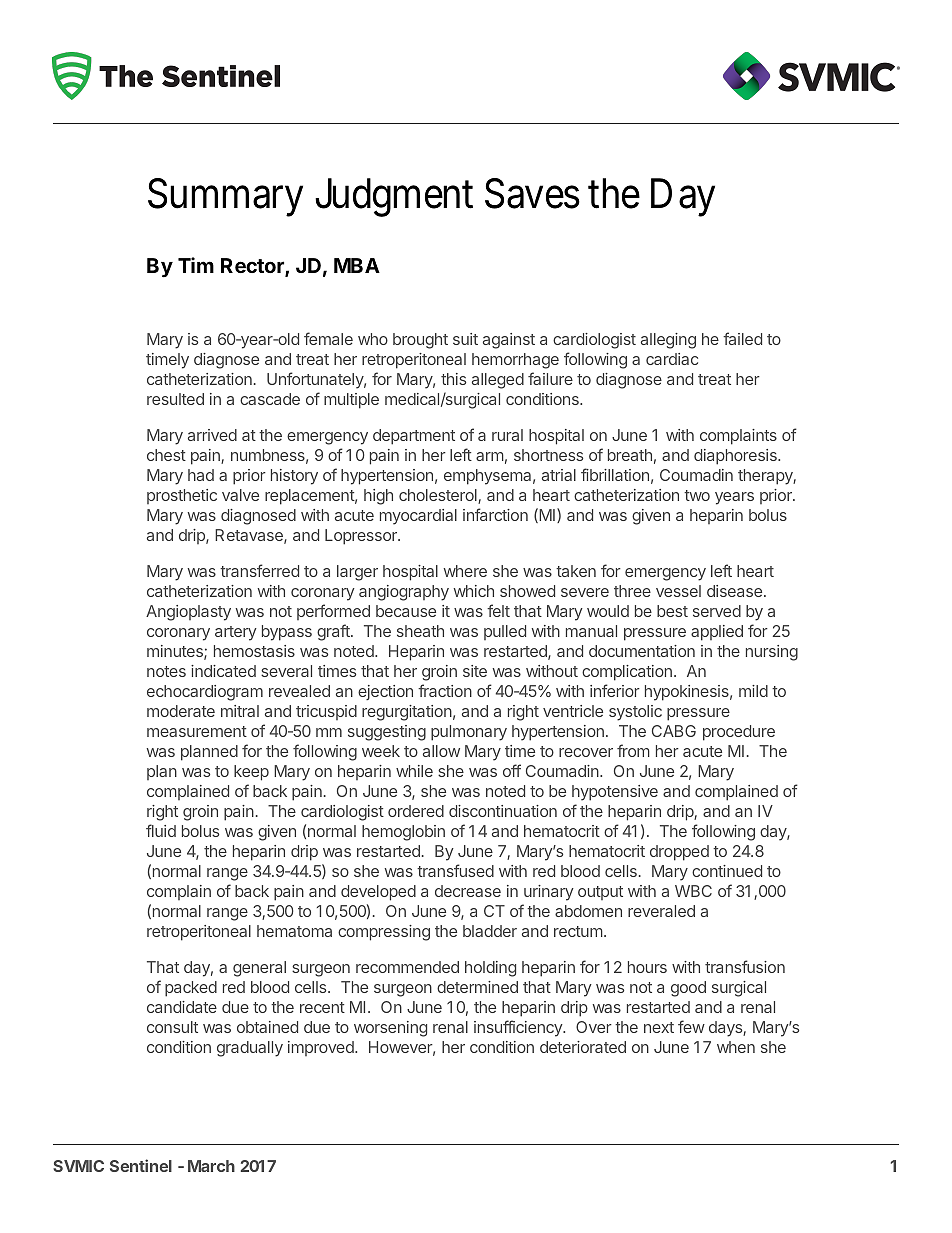  What do you see at coordinates (468, 891) in the screenshot?
I see `decrease` at bounding box center [468, 891].
